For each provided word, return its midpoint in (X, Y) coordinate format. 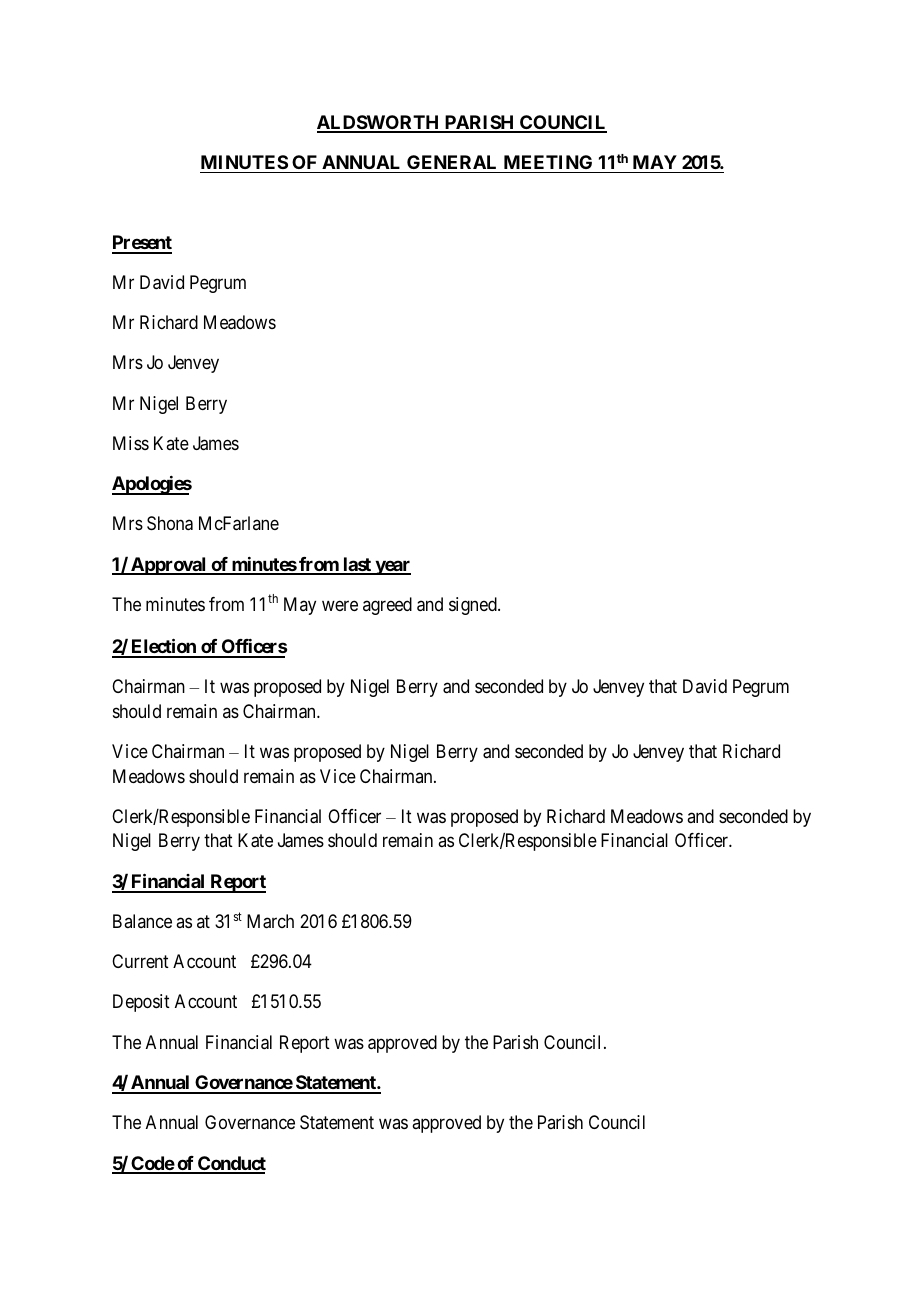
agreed (387, 606)
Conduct (231, 1164)
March (270, 921)
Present (142, 244)
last (357, 565)
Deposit (141, 1003)
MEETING (548, 162)
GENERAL (451, 162)
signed (474, 606)
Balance (142, 921)
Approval (169, 566)
